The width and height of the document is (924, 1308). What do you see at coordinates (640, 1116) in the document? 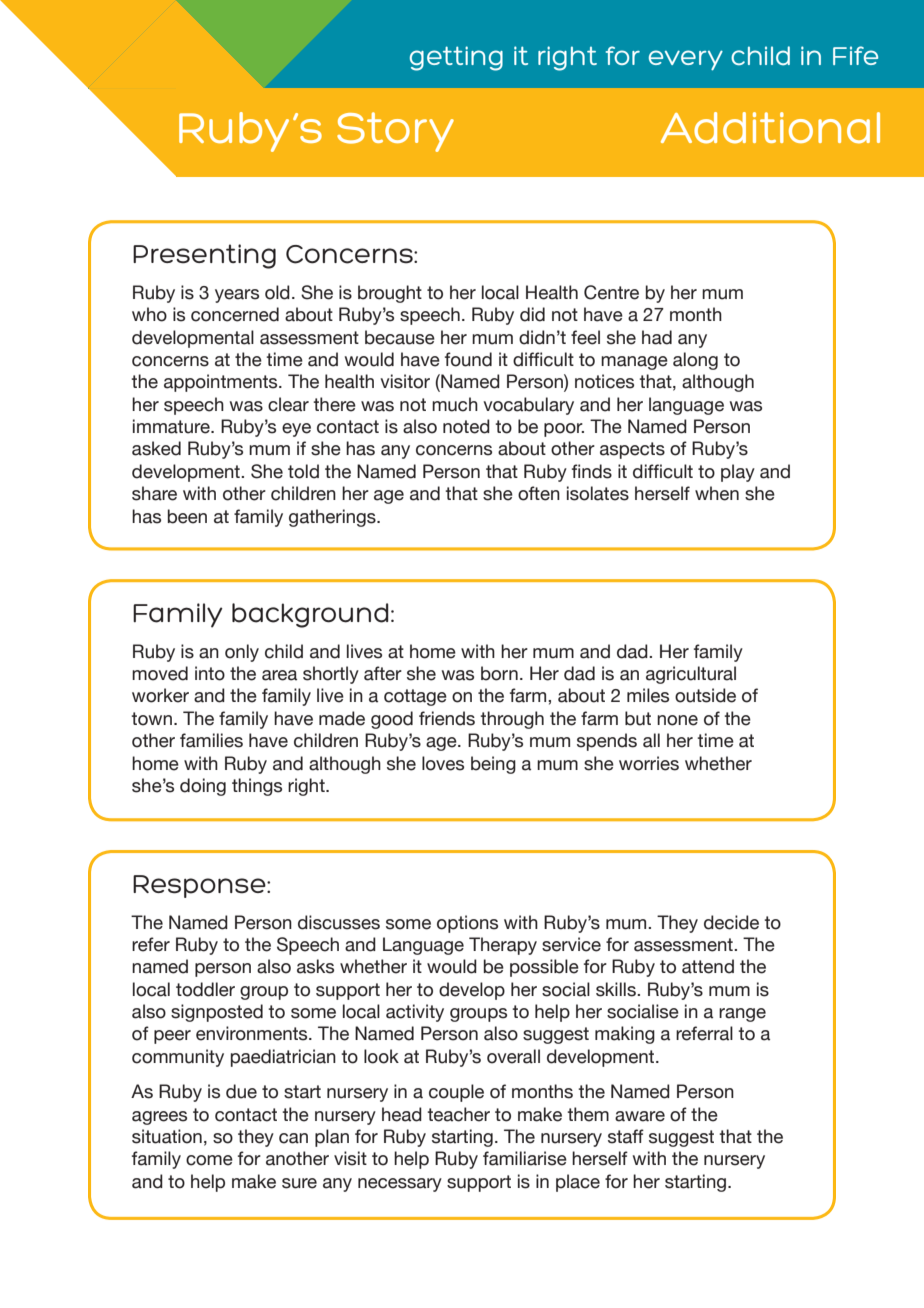
I see `aware` at bounding box center [640, 1116].
